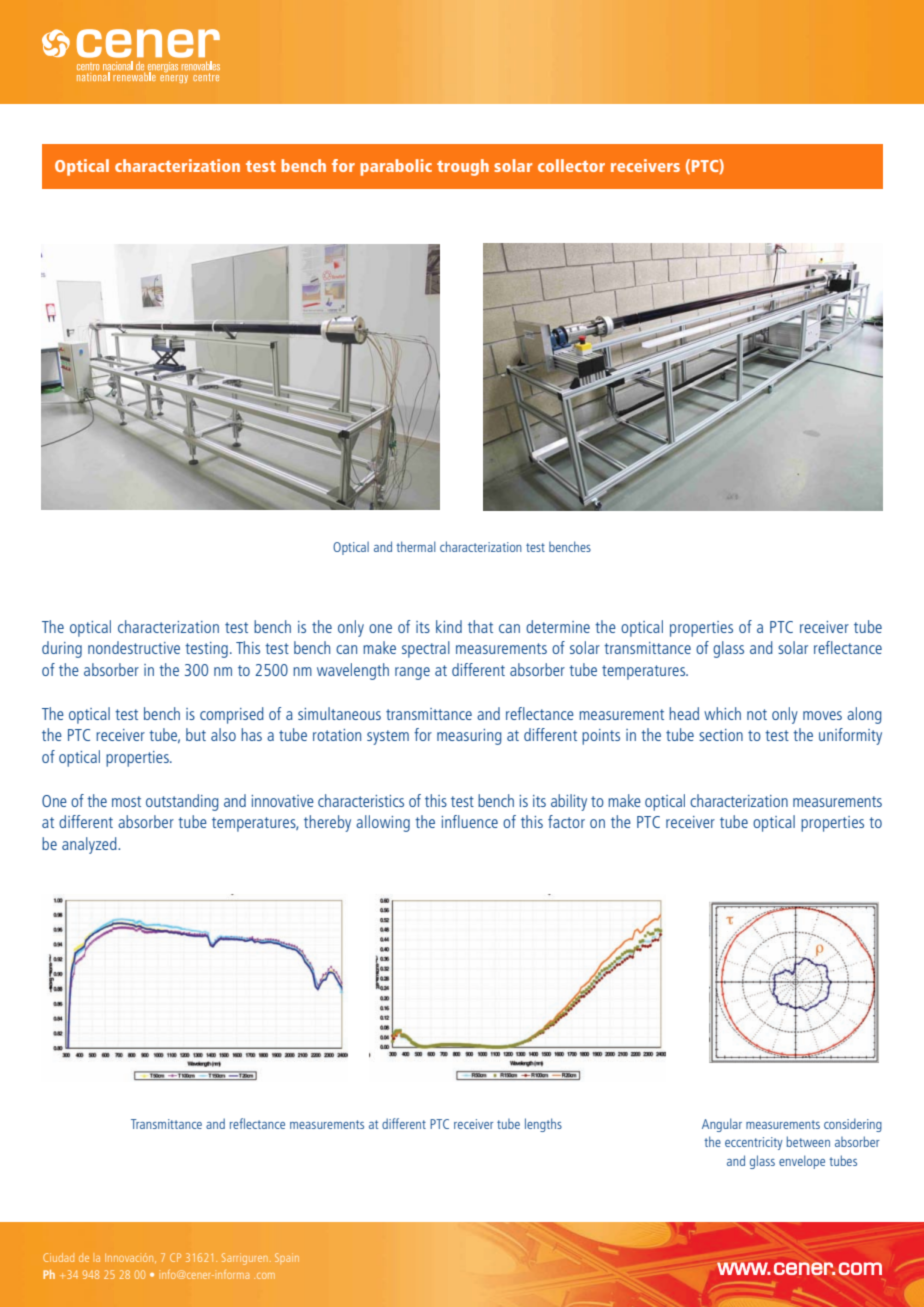 This page has width=924, height=1307. I want to click on not, so click(757, 714).
